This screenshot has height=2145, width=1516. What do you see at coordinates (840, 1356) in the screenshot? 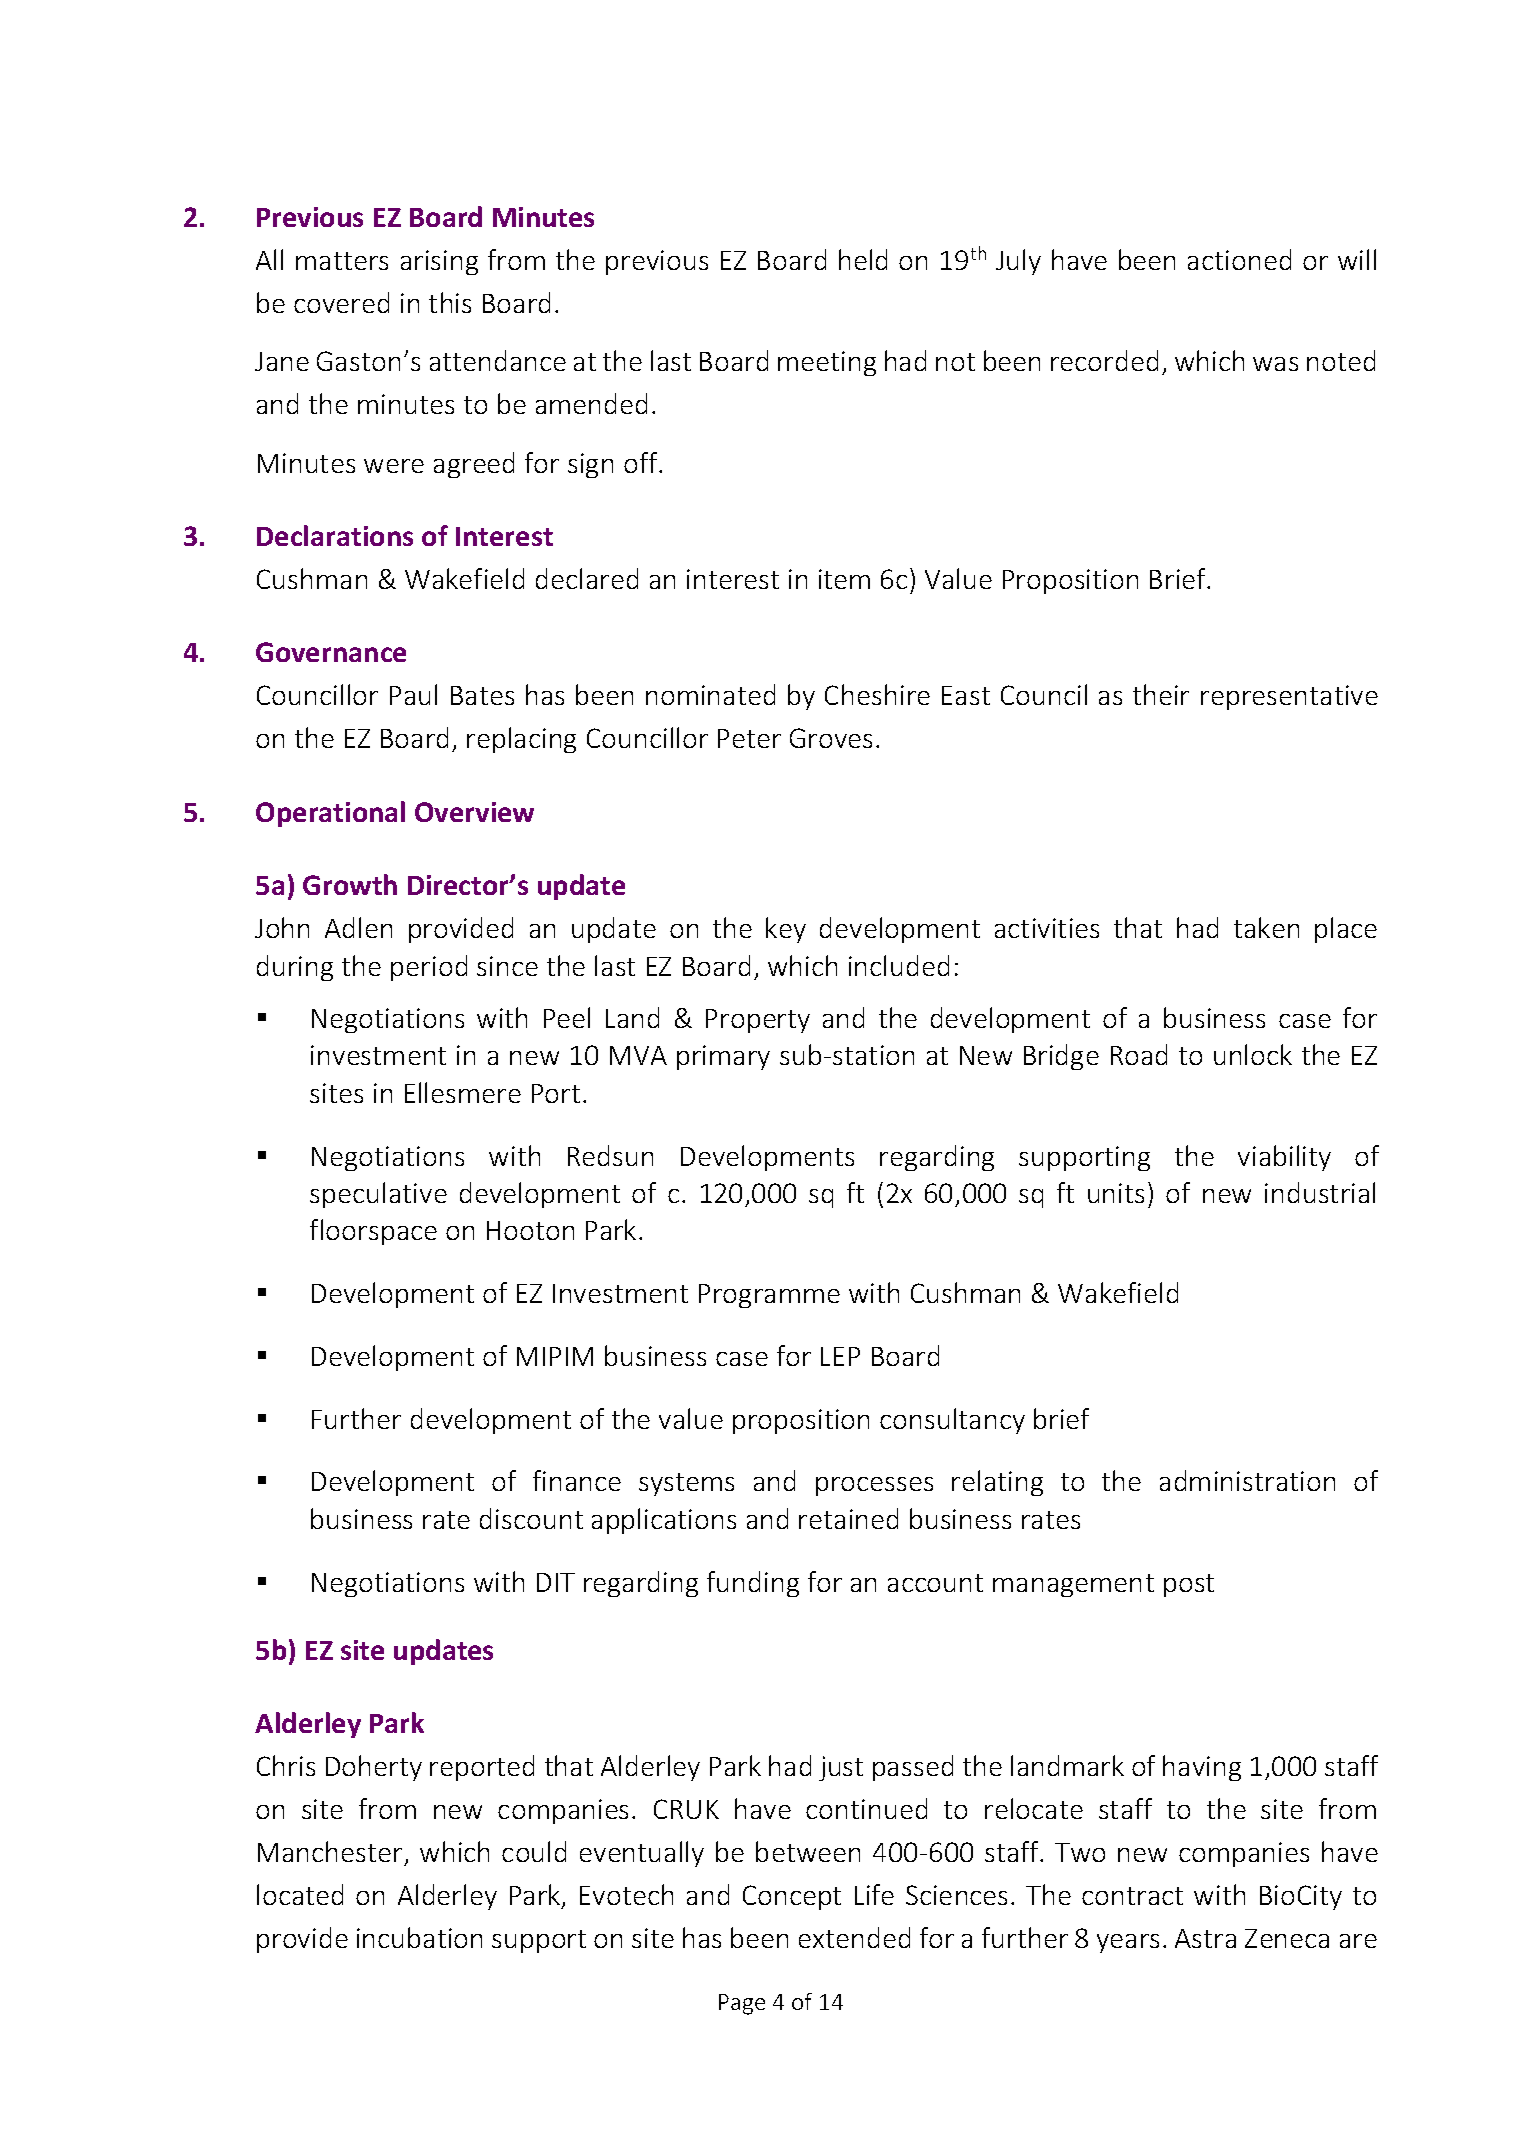
I see `LEP` at bounding box center [840, 1356].
